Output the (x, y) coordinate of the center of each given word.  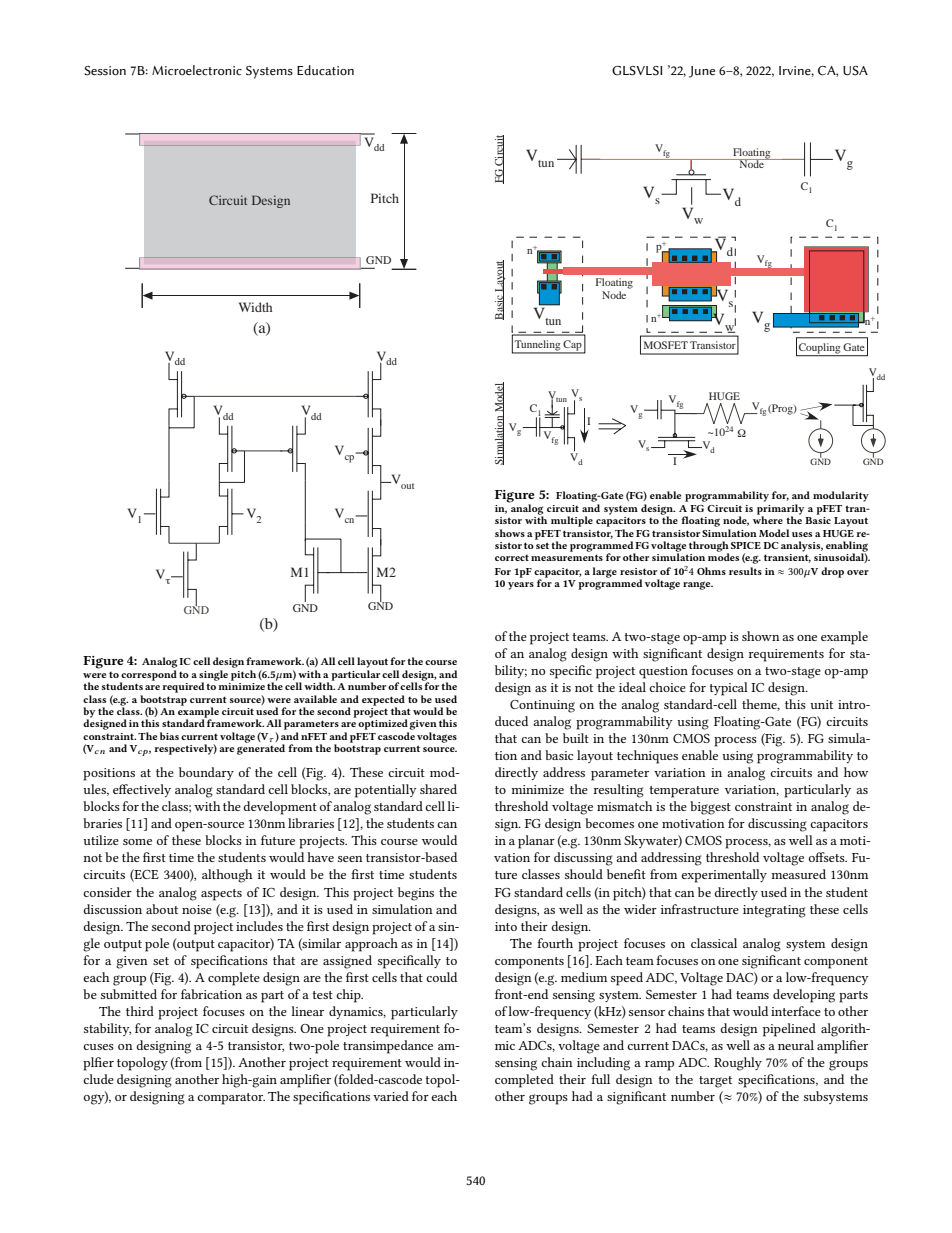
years (521, 586)
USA (855, 71)
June (702, 72)
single (213, 676)
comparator (231, 1099)
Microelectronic (197, 70)
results (745, 571)
